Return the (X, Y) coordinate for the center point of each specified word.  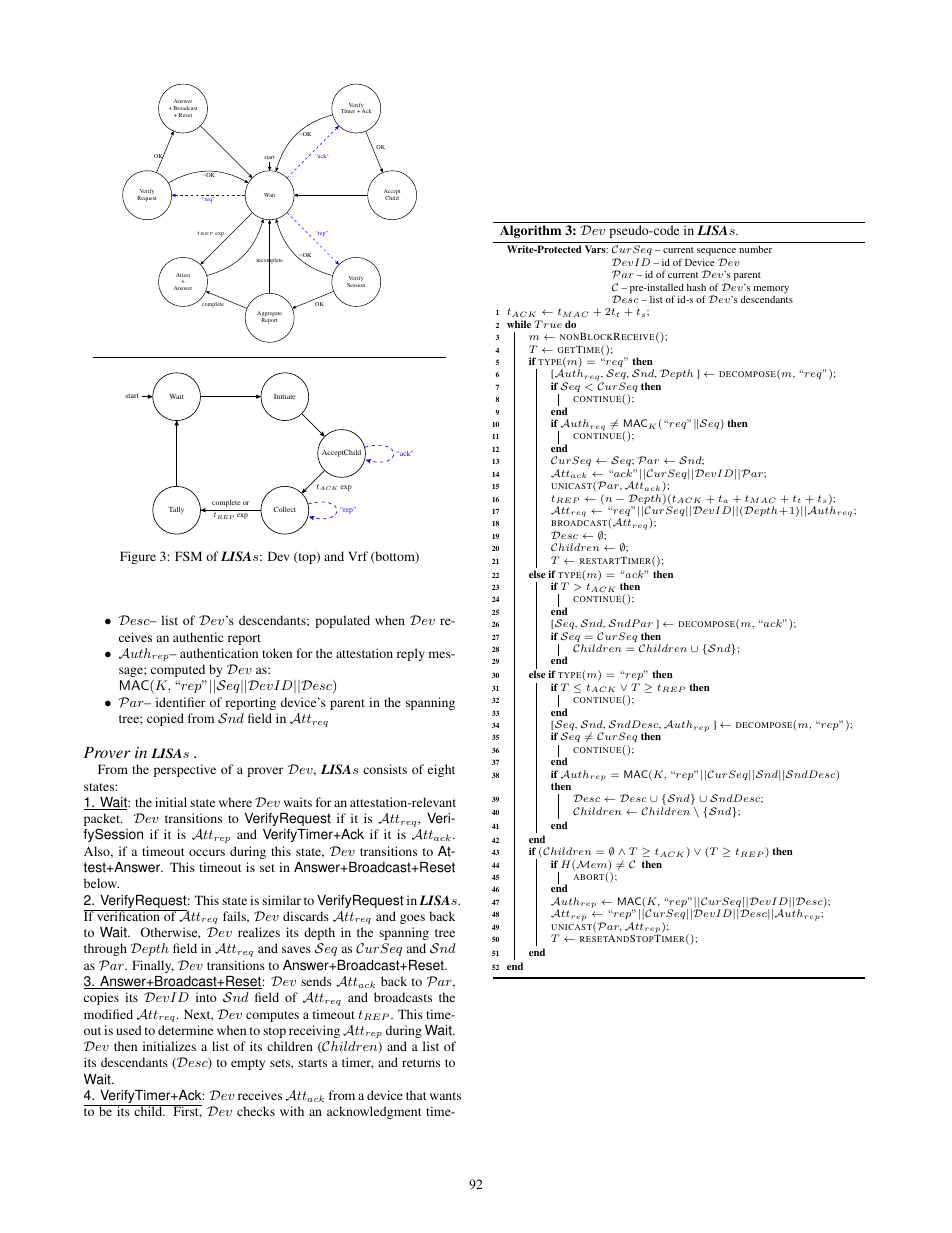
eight (441, 770)
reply (411, 654)
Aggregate (269, 315)
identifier (181, 702)
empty (248, 1064)
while (519, 324)
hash (696, 287)
